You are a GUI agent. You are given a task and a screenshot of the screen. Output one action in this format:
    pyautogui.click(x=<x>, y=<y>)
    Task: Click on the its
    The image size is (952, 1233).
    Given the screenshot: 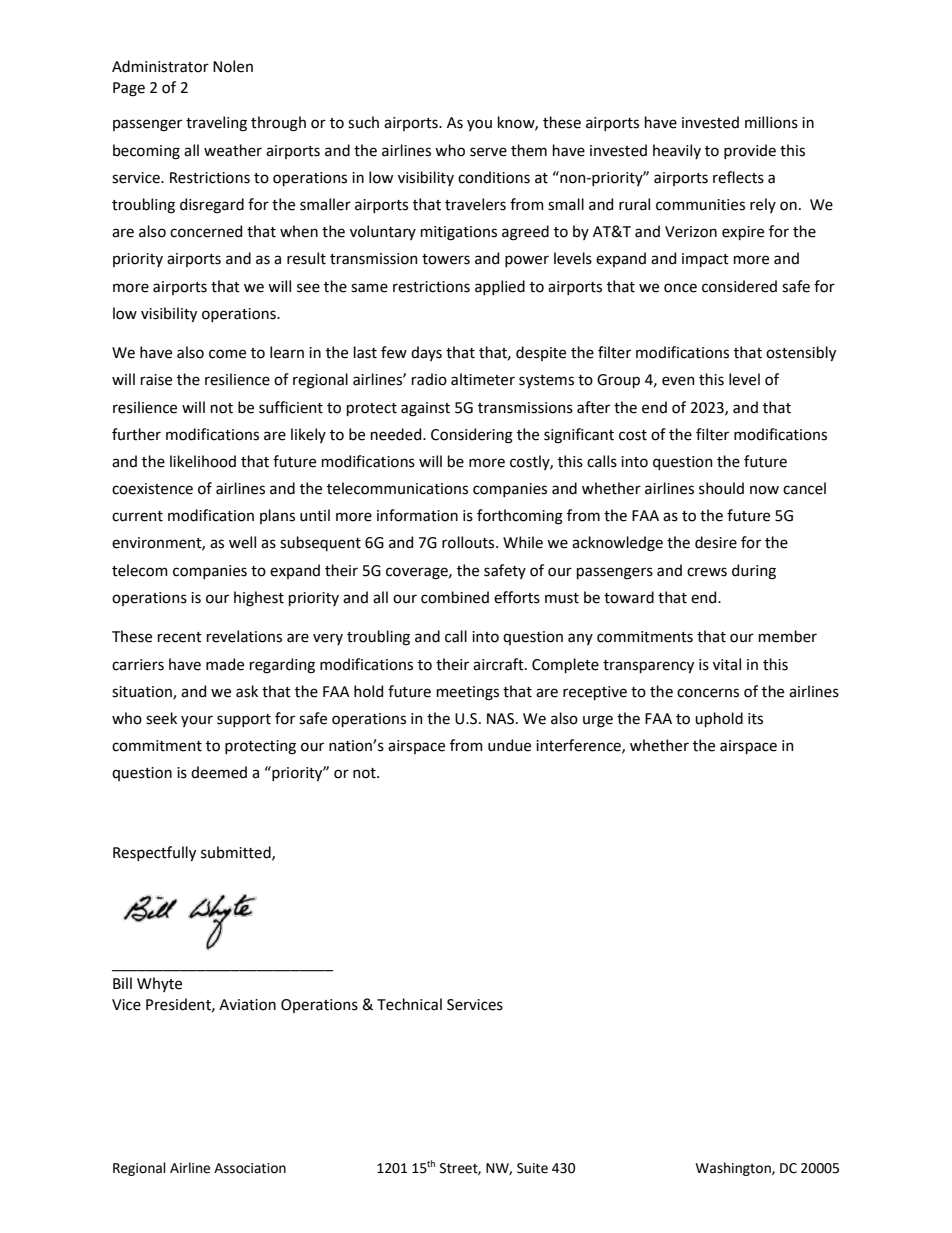 What is the action you would take?
    pyautogui.click(x=755, y=719)
